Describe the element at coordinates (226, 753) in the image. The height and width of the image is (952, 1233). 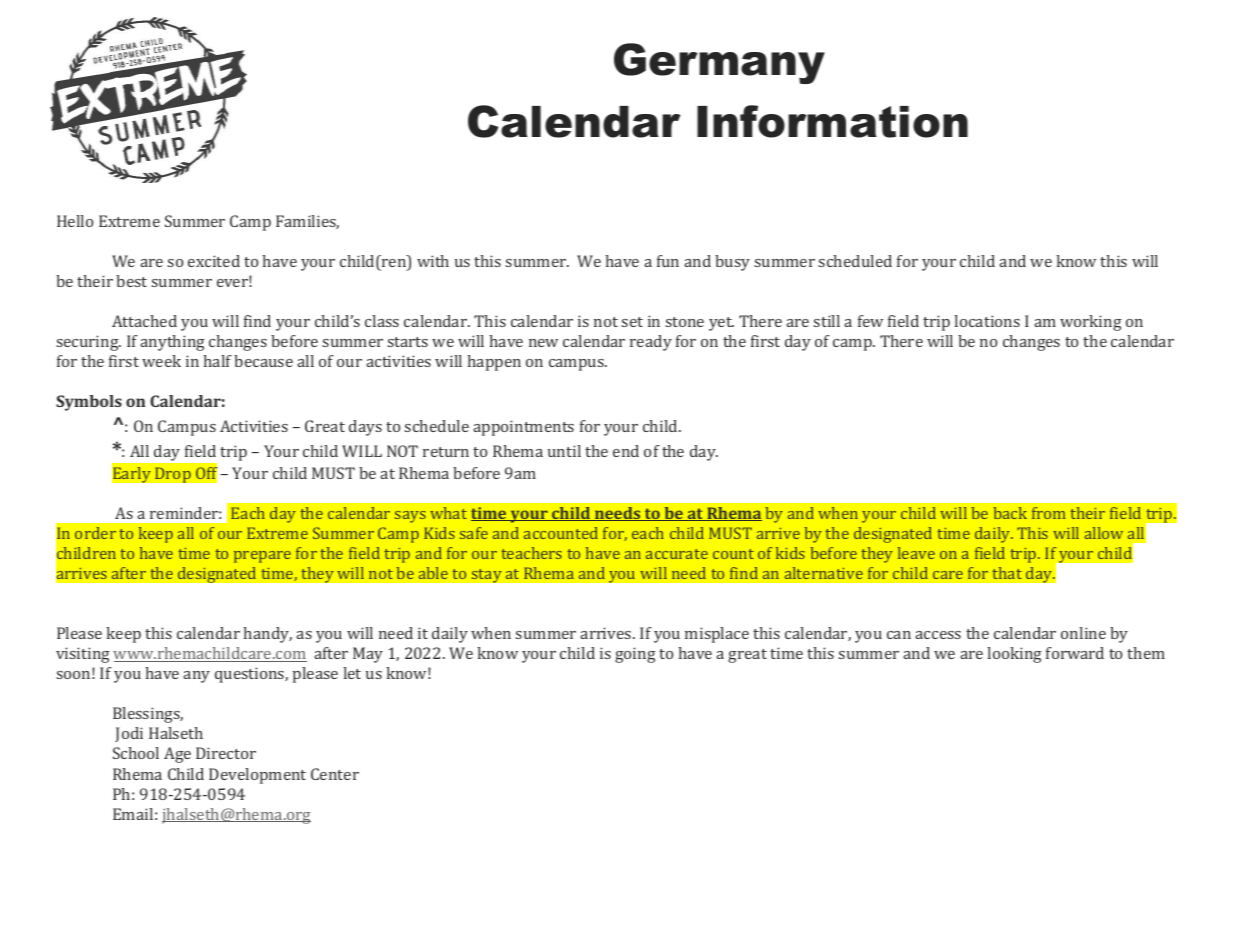
I see `Director` at that location.
